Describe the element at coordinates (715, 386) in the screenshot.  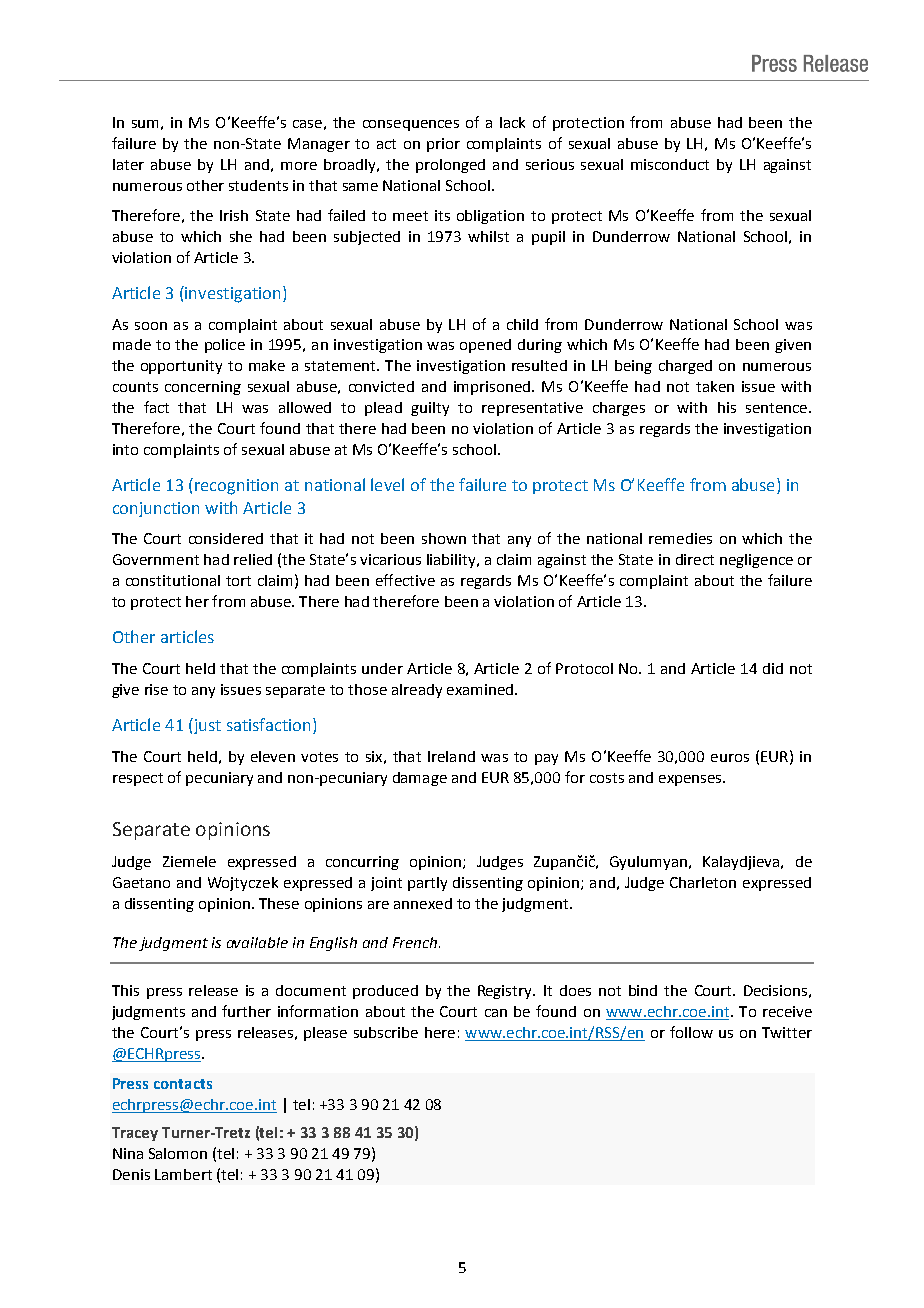
I see `taken` at that location.
